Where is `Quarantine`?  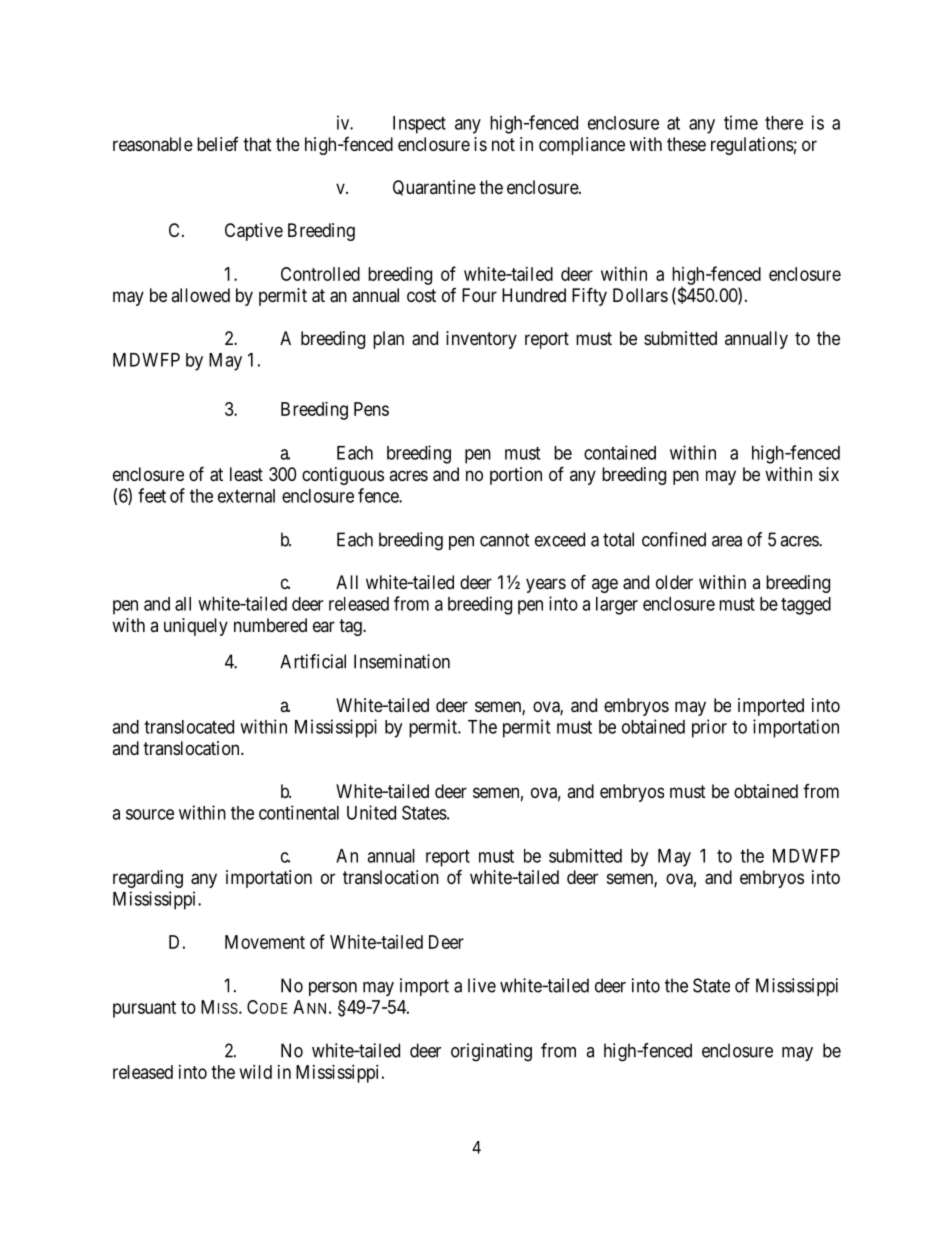 Quarantine is located at coordinates (434, 188).
